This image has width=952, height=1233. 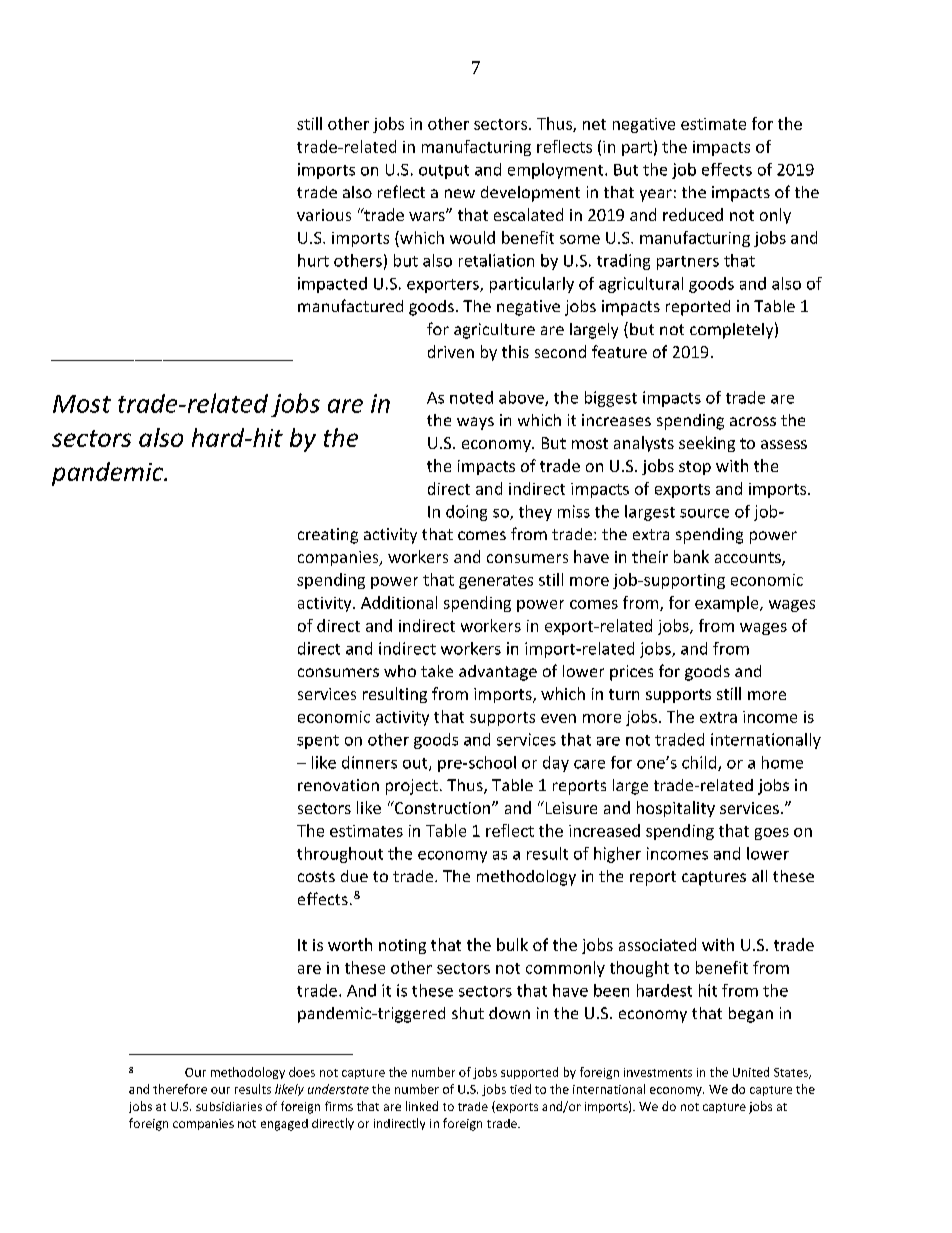 I want to click on Construction, so click(x=442, y=807).
